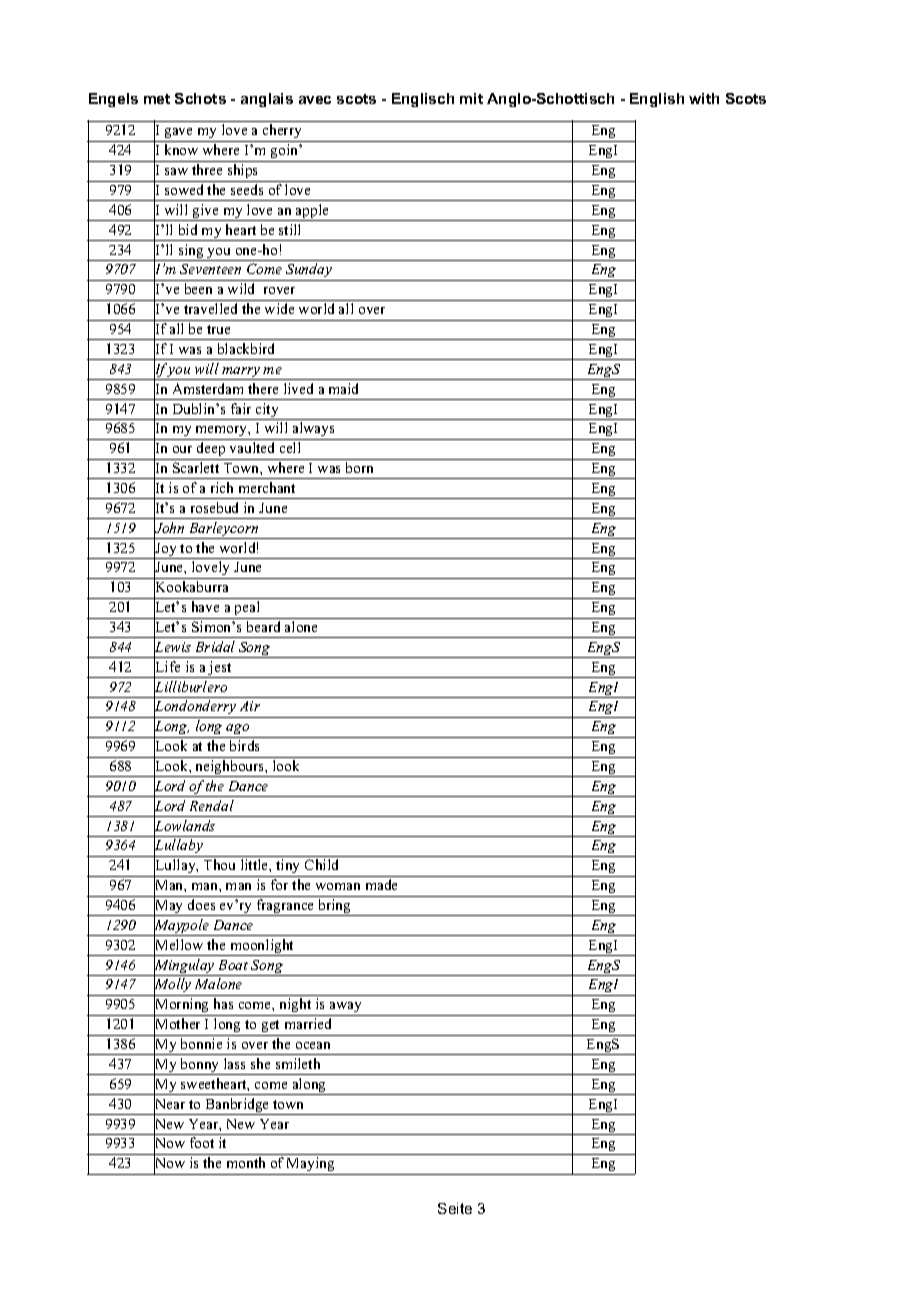 The image size is (924, 1308). Describe the element at coordinates (172, 647) in the screenshot. I see `Lewis` at that location.
